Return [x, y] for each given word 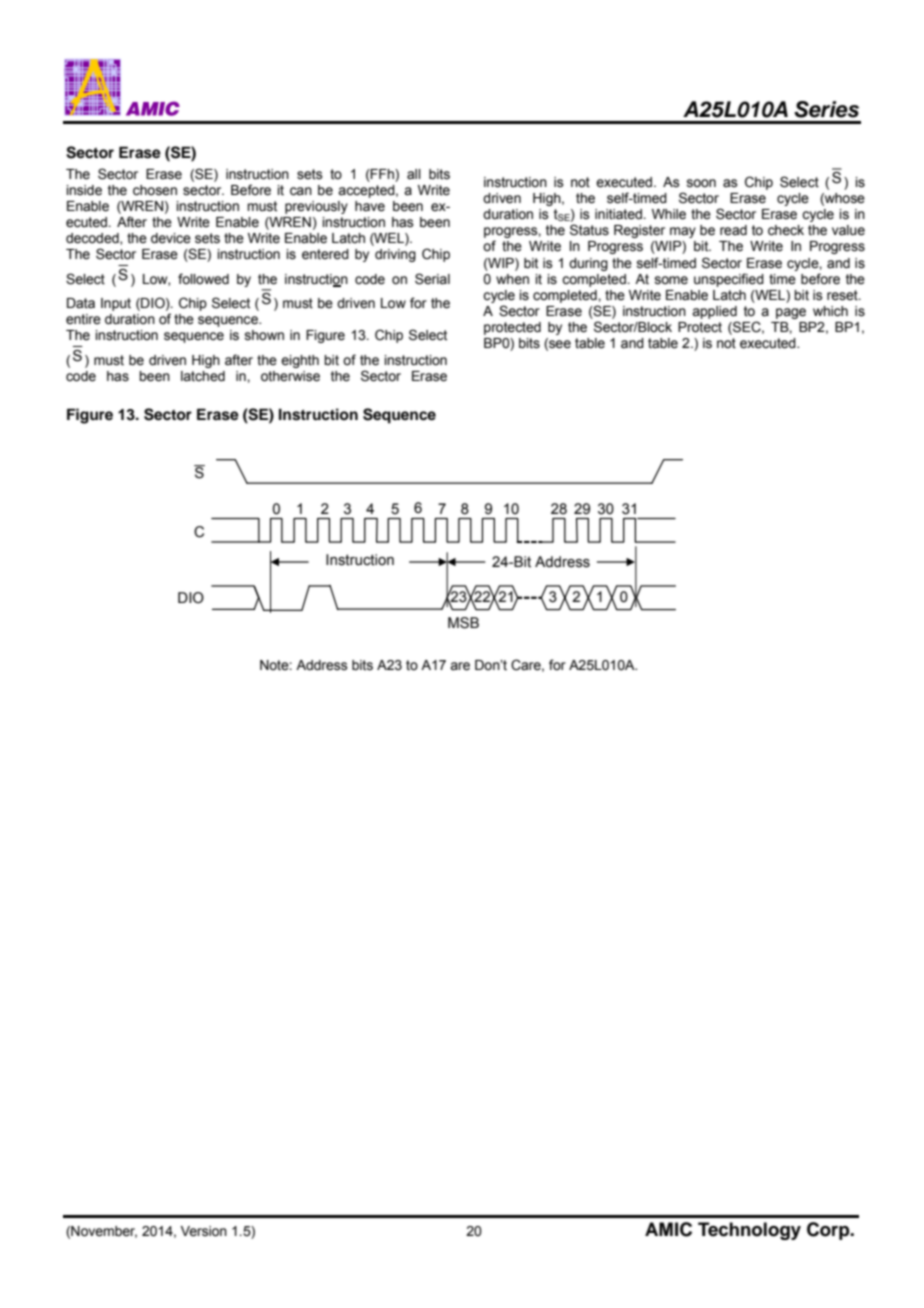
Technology [749, 1231]
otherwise [290, 376]
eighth [300, 361]
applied [714, 312]
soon [701, 183]
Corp [829, 1231]
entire [83, 319]
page [791, 313]
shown [264, 335]
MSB [463, 623]
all [414, 174]
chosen [155, 190]
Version [204, 1231]
